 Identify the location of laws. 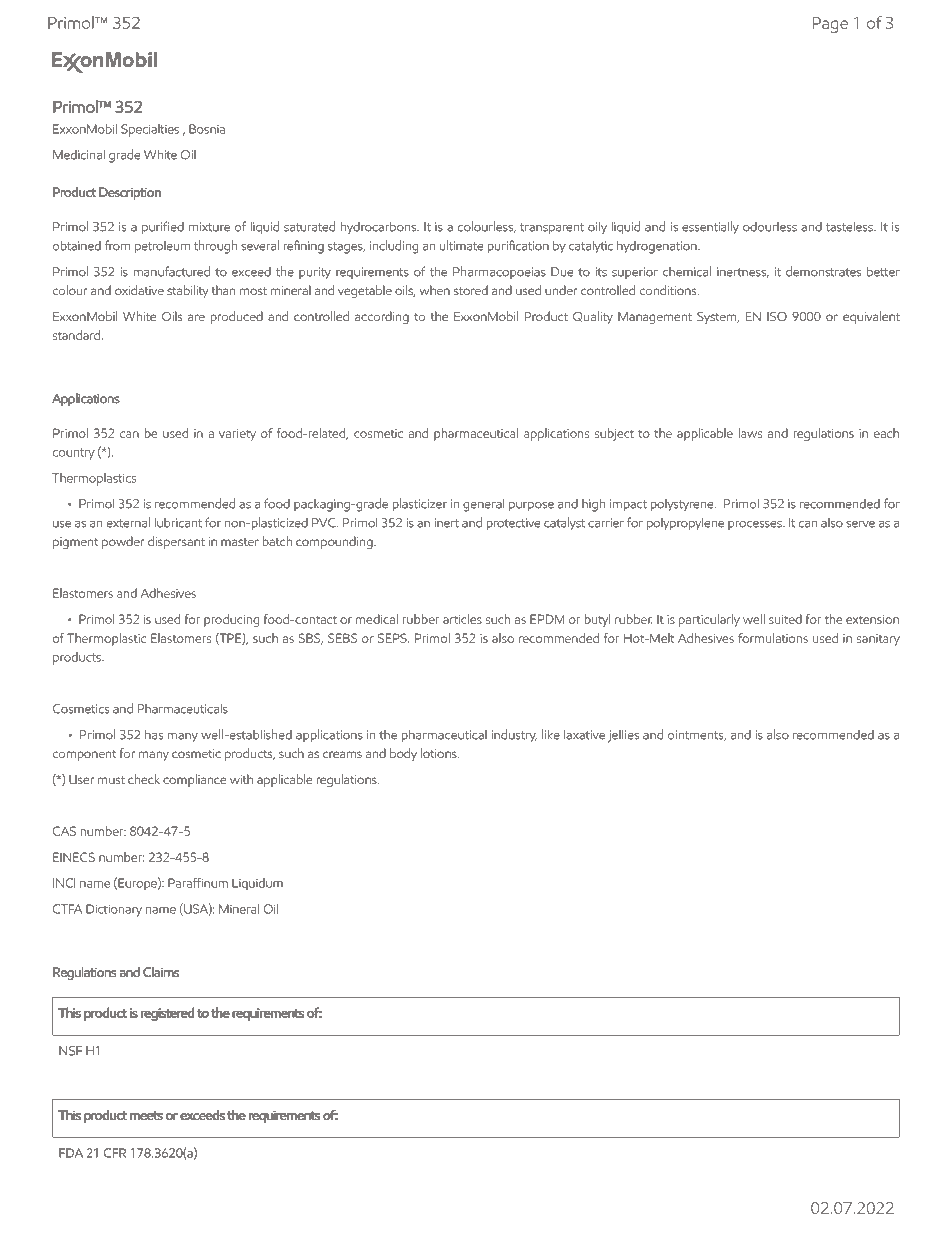
(750, 433).
